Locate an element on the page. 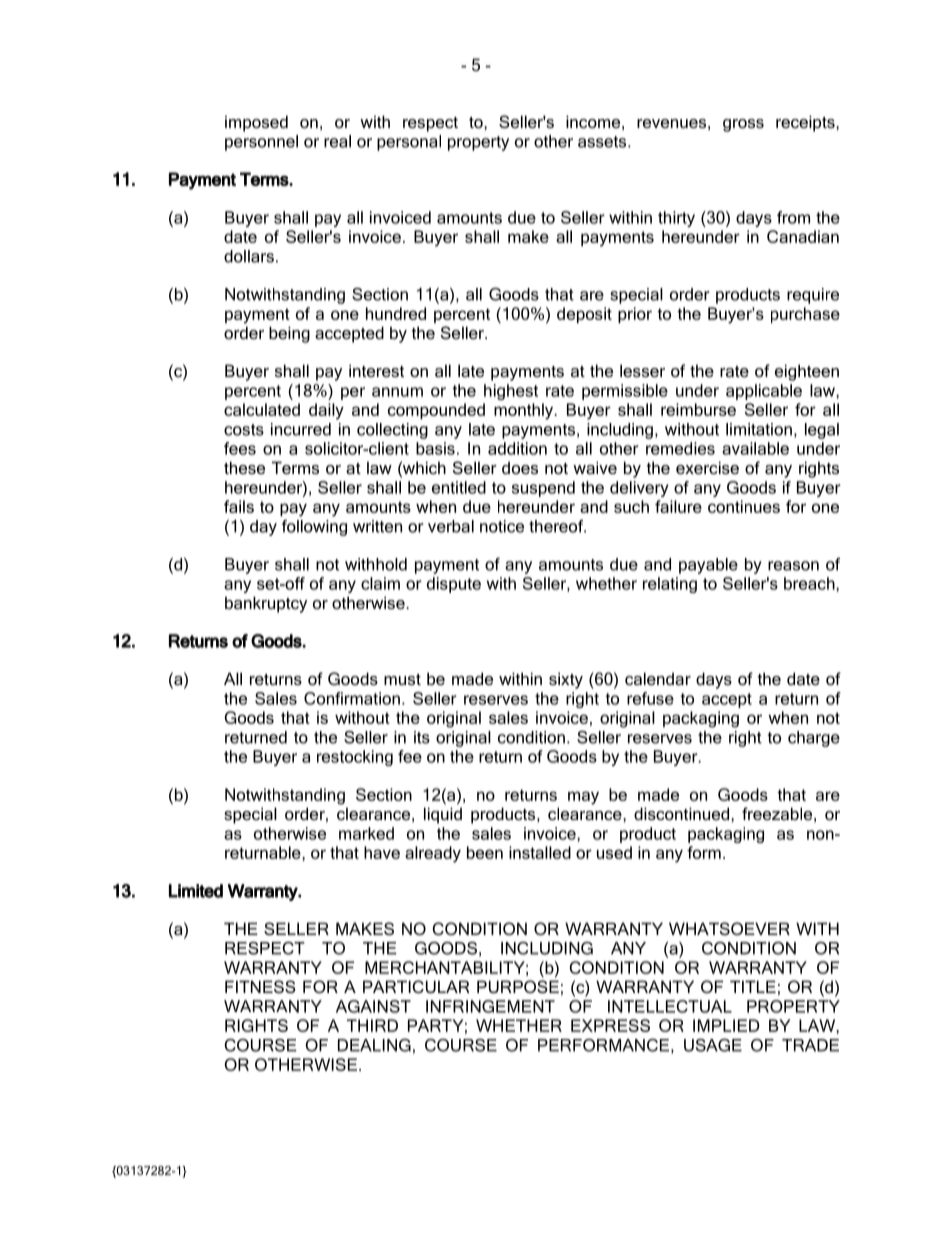  gross is located at coordinates (743, 125).
